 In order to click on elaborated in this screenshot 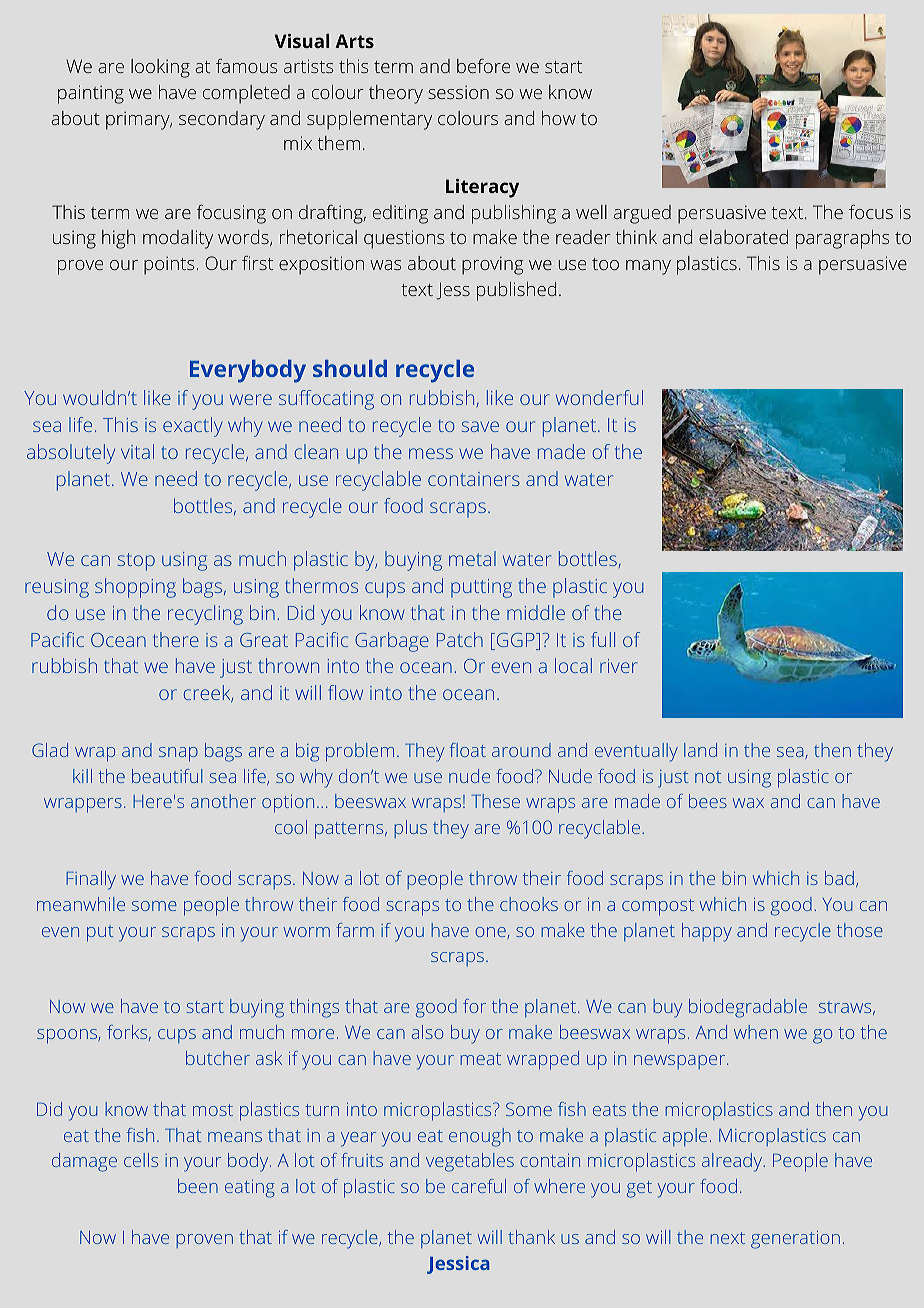, I will do `click(743, 237)`.
